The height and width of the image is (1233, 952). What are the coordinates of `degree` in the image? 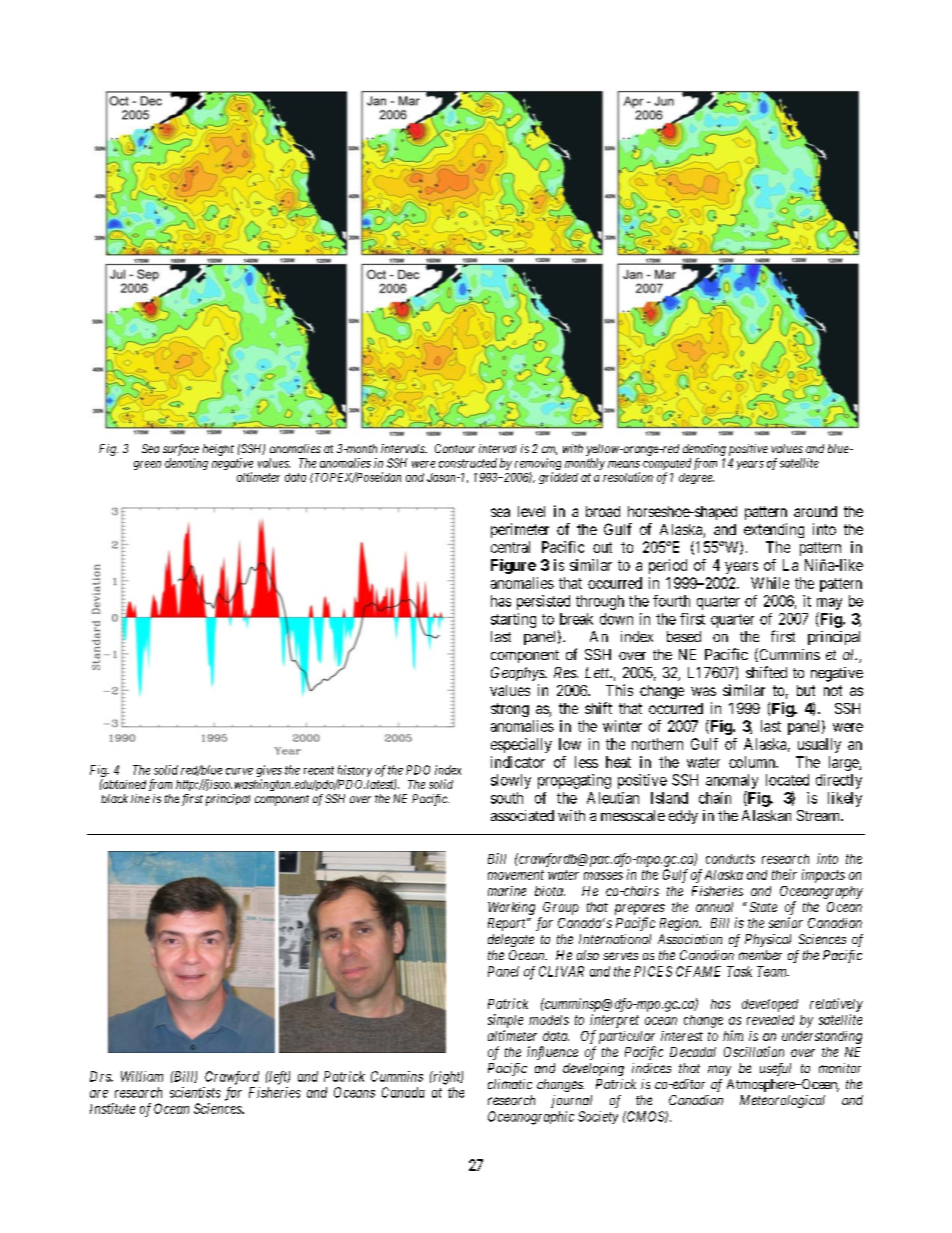 It's located at (696, 478).
